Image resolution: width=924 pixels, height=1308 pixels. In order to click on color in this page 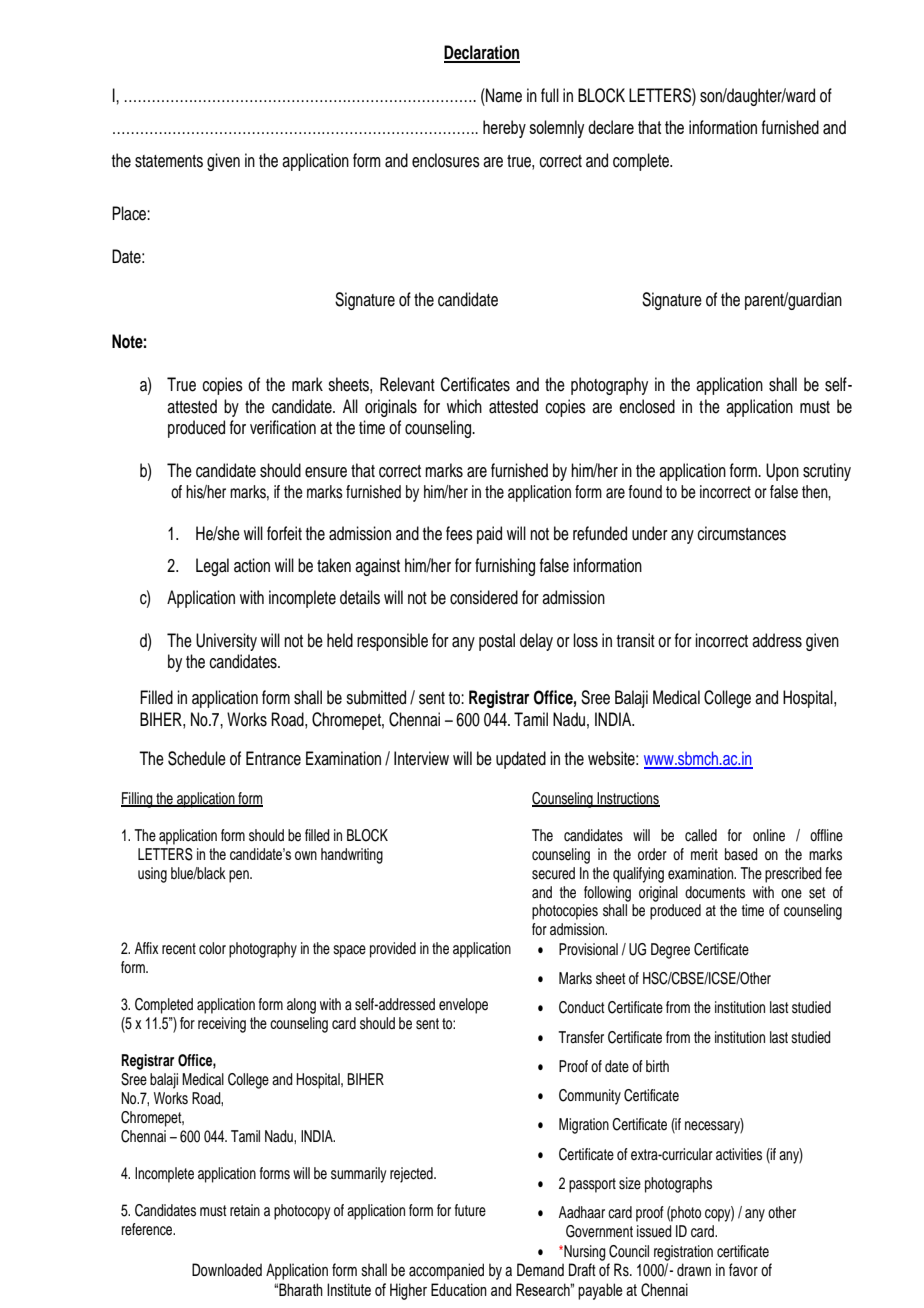, I will do `click(212, 948)`.
